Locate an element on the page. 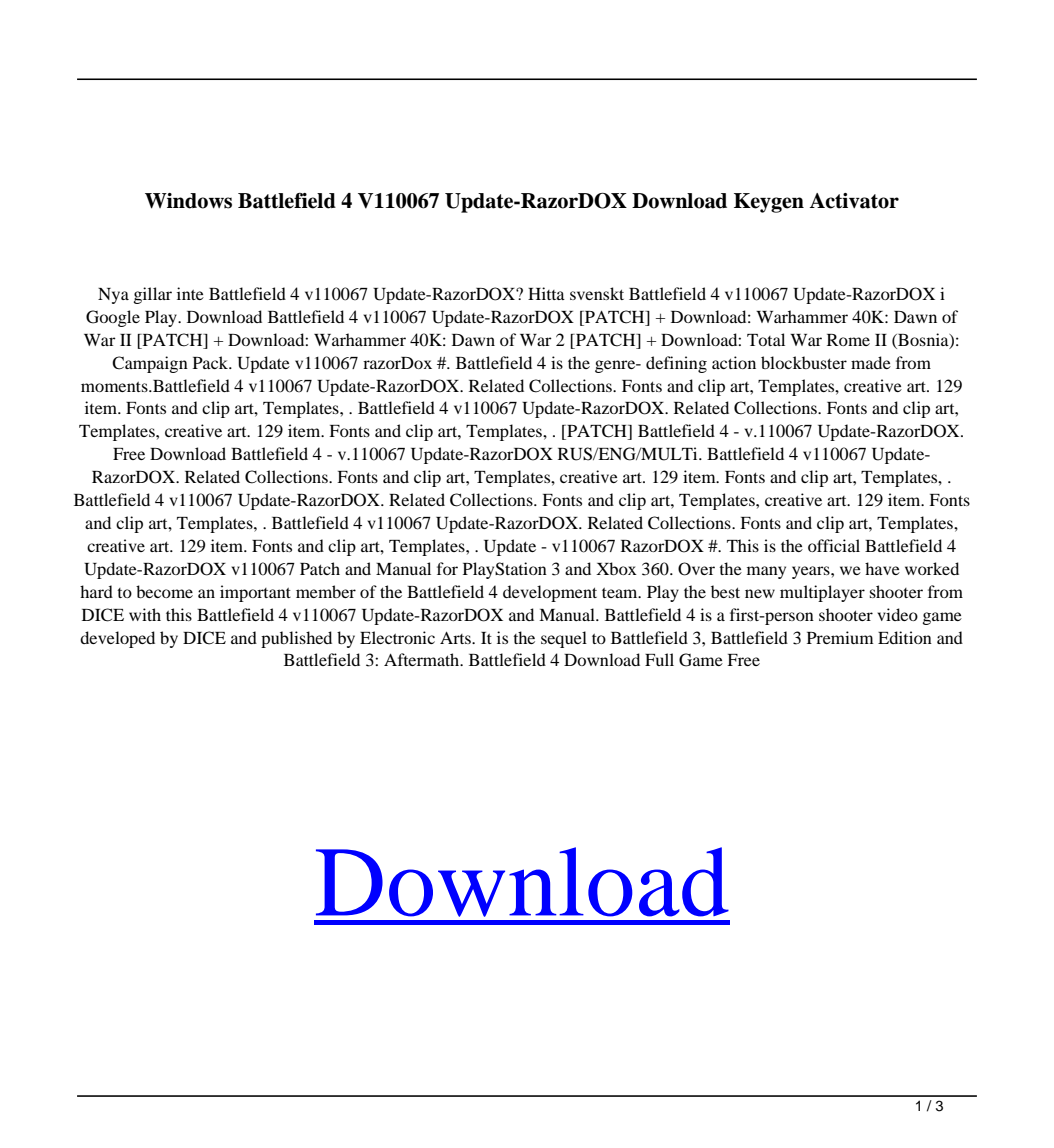 Image resolution: width=1054 pixels, height=1148 pixels. official is located at coordinates (834, 545).
